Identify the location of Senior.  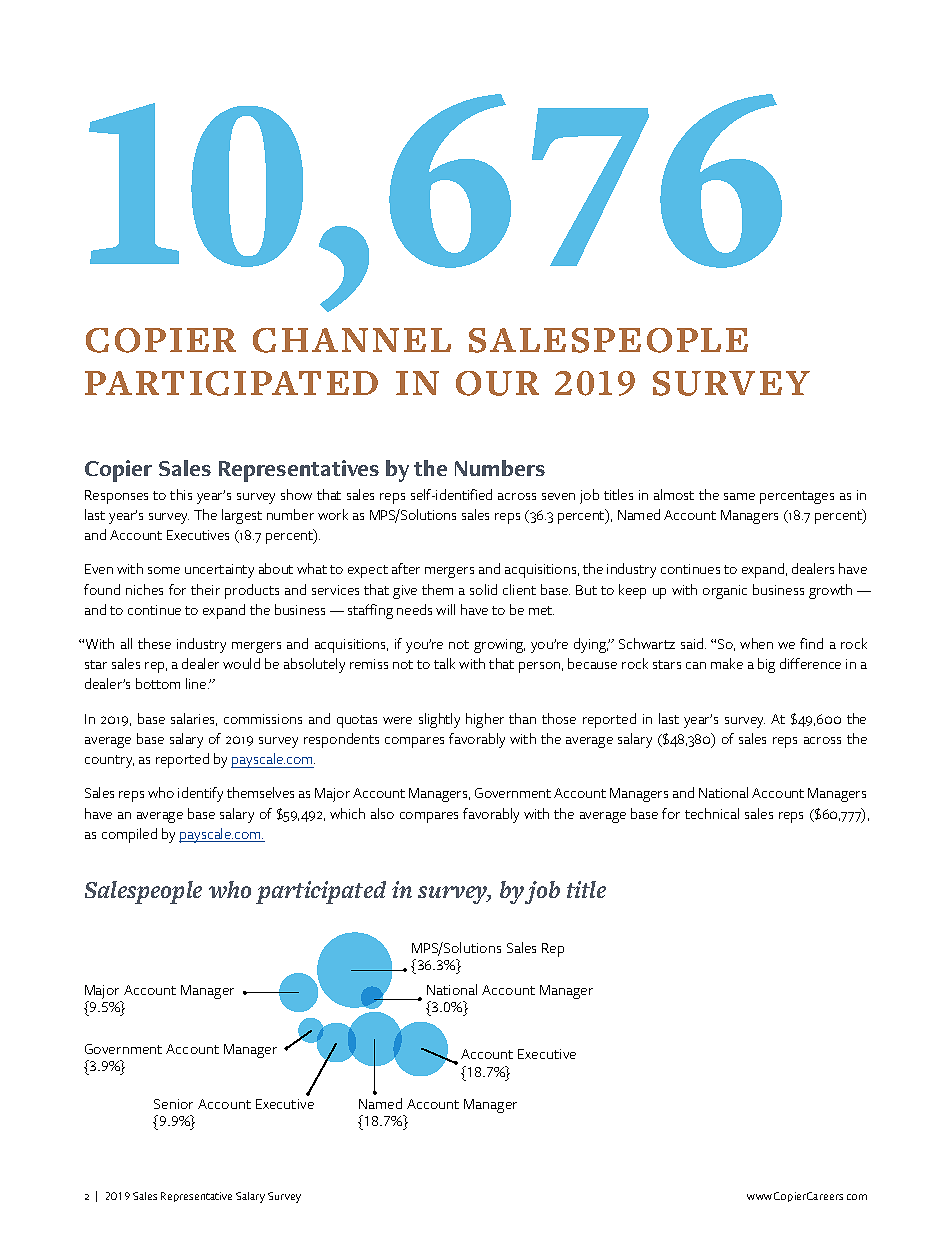
(173, 1104).
